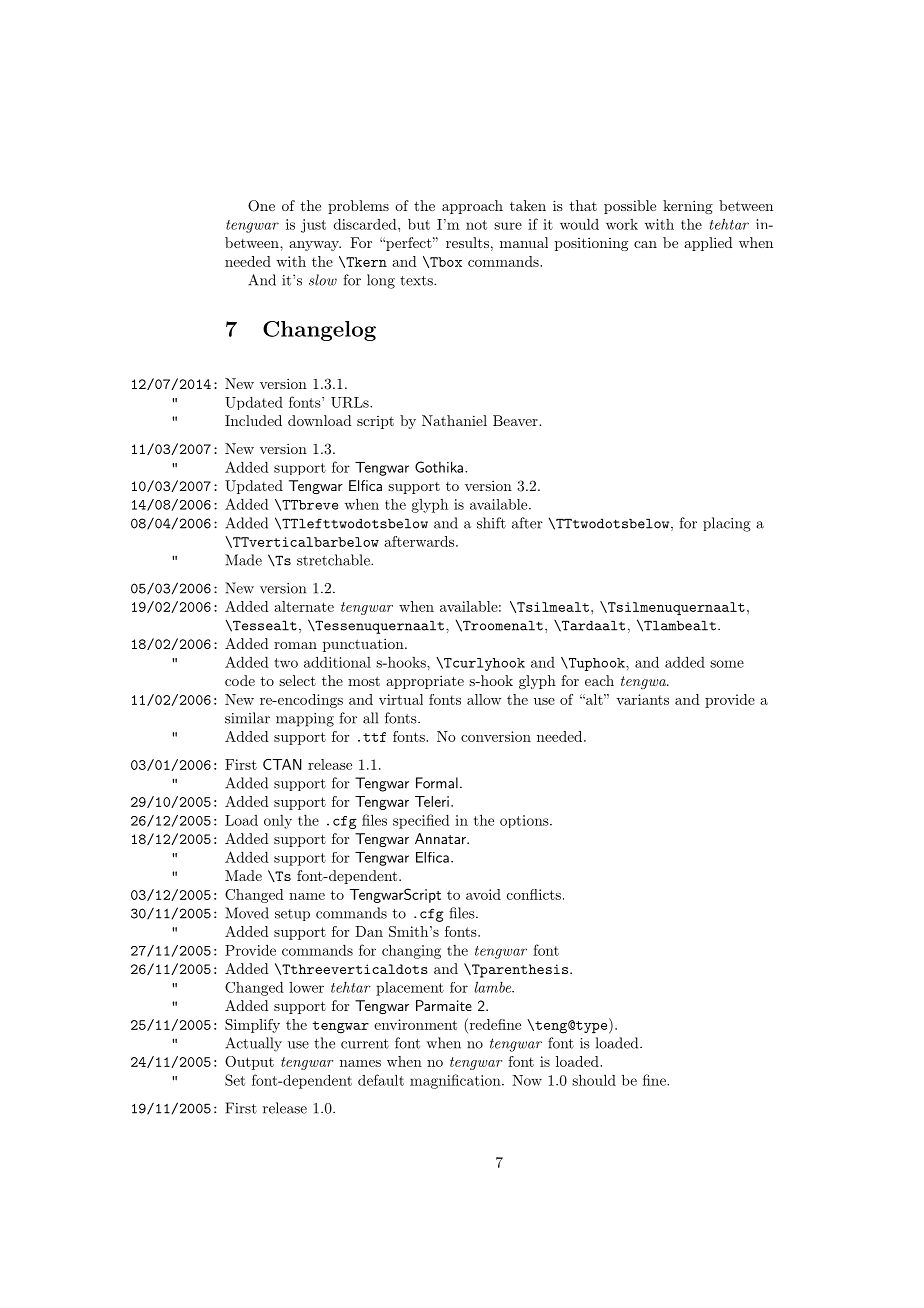 The image size is (924, 1308). Describe the element at coordinates (313, 226) in the screenshot. I see `just` at that location.
